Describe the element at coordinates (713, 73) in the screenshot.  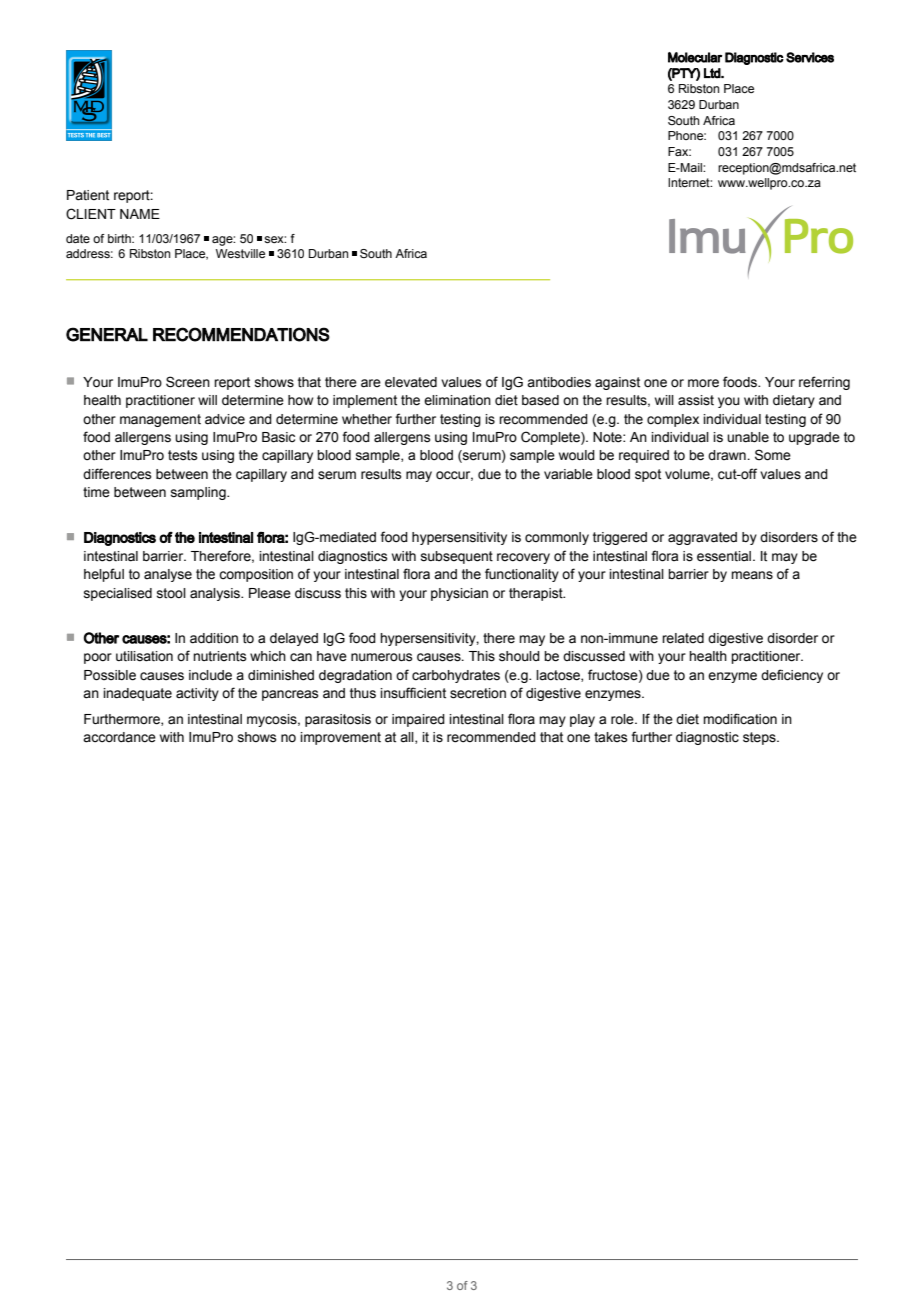
I see `Ltd` at that location.
